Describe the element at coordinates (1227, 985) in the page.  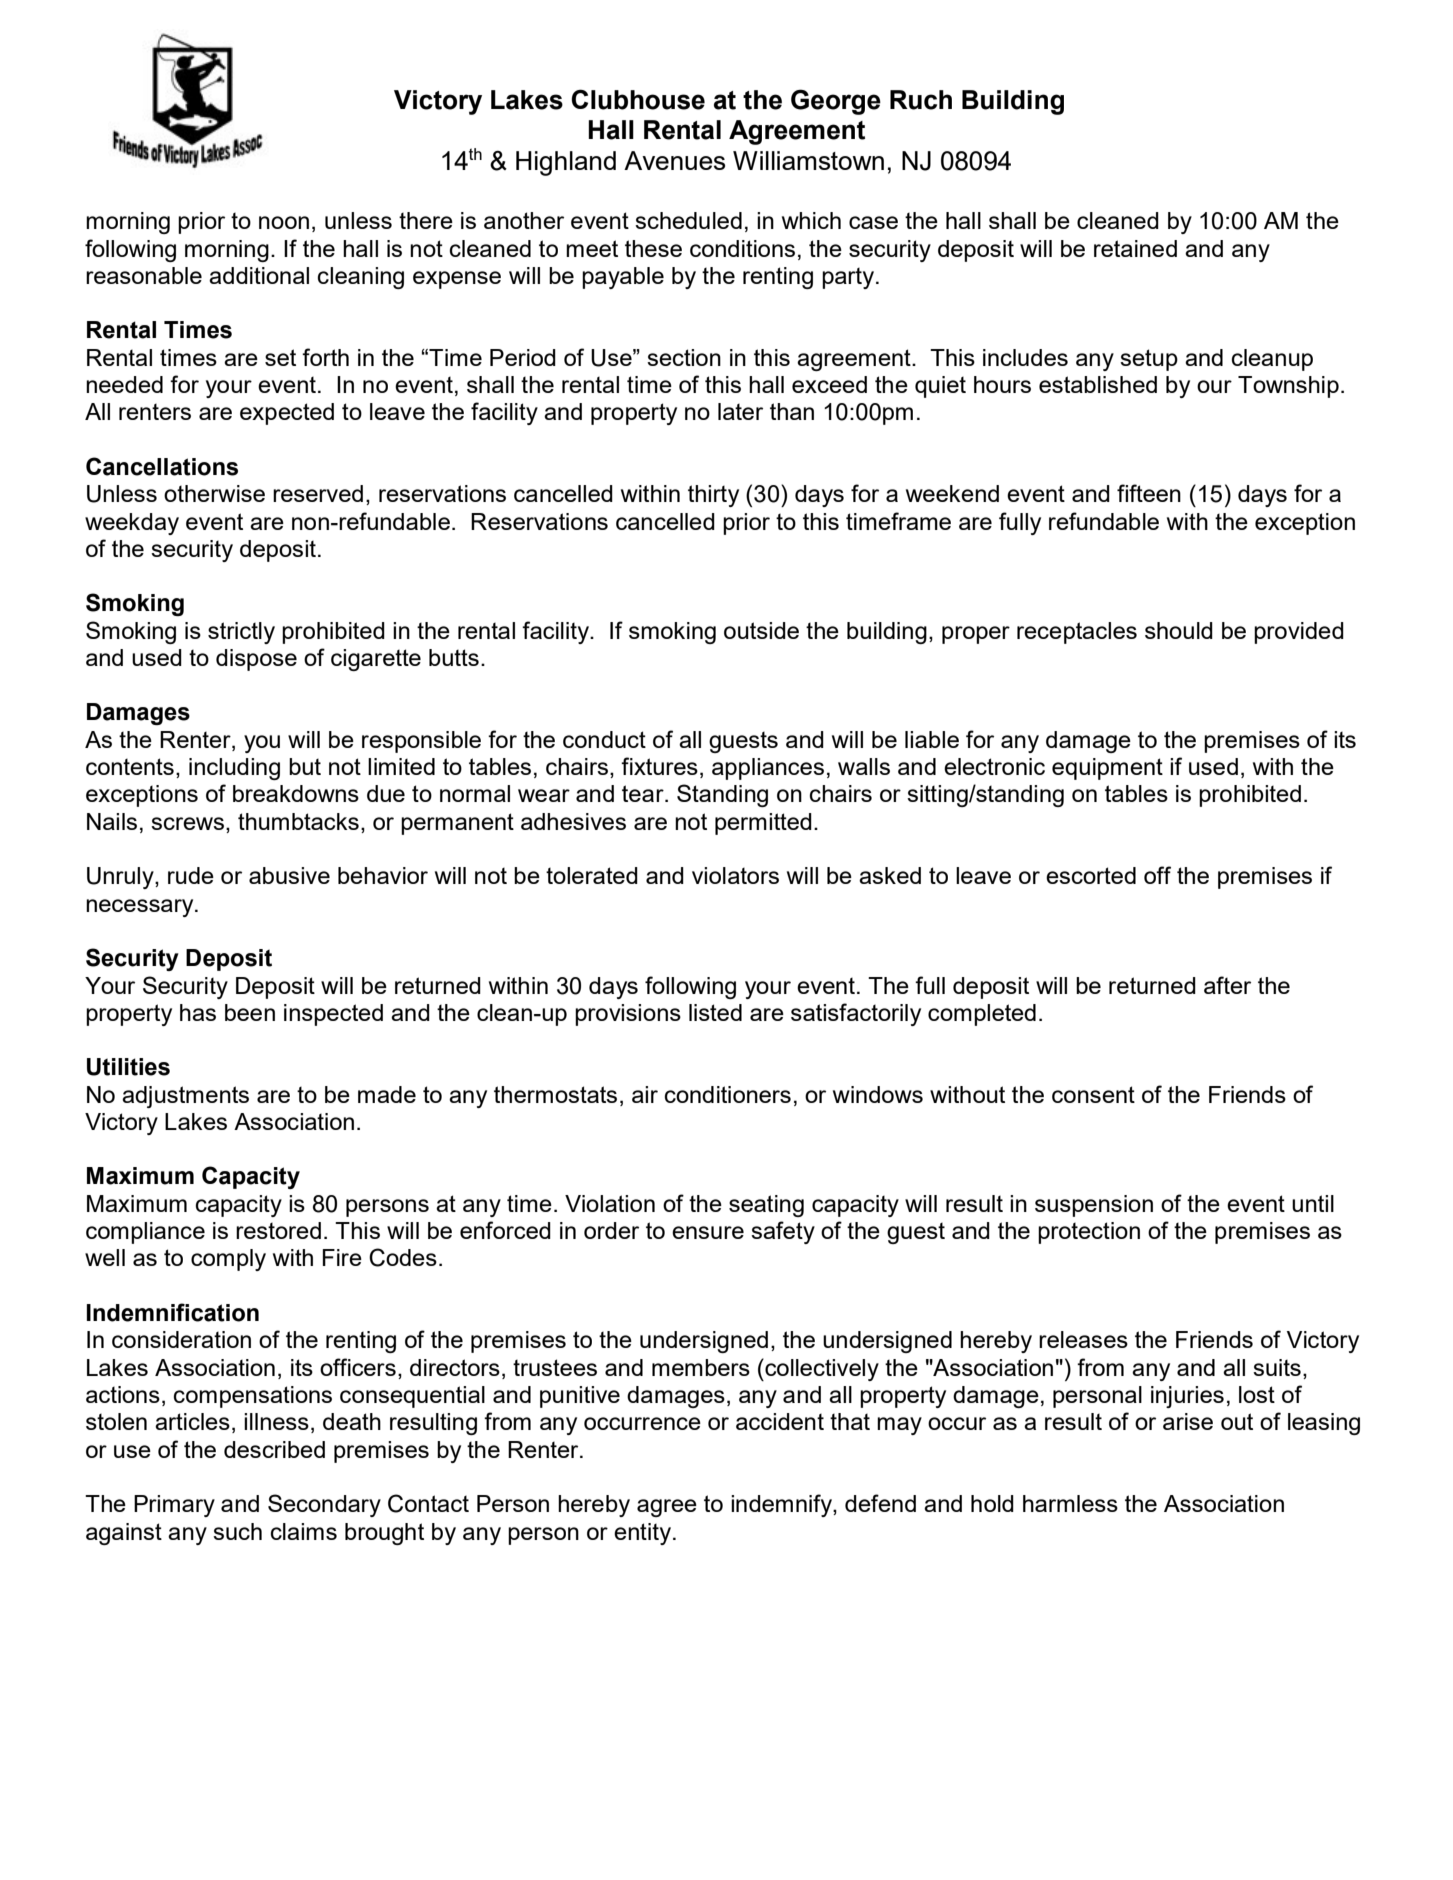
I see `after` at that location.
